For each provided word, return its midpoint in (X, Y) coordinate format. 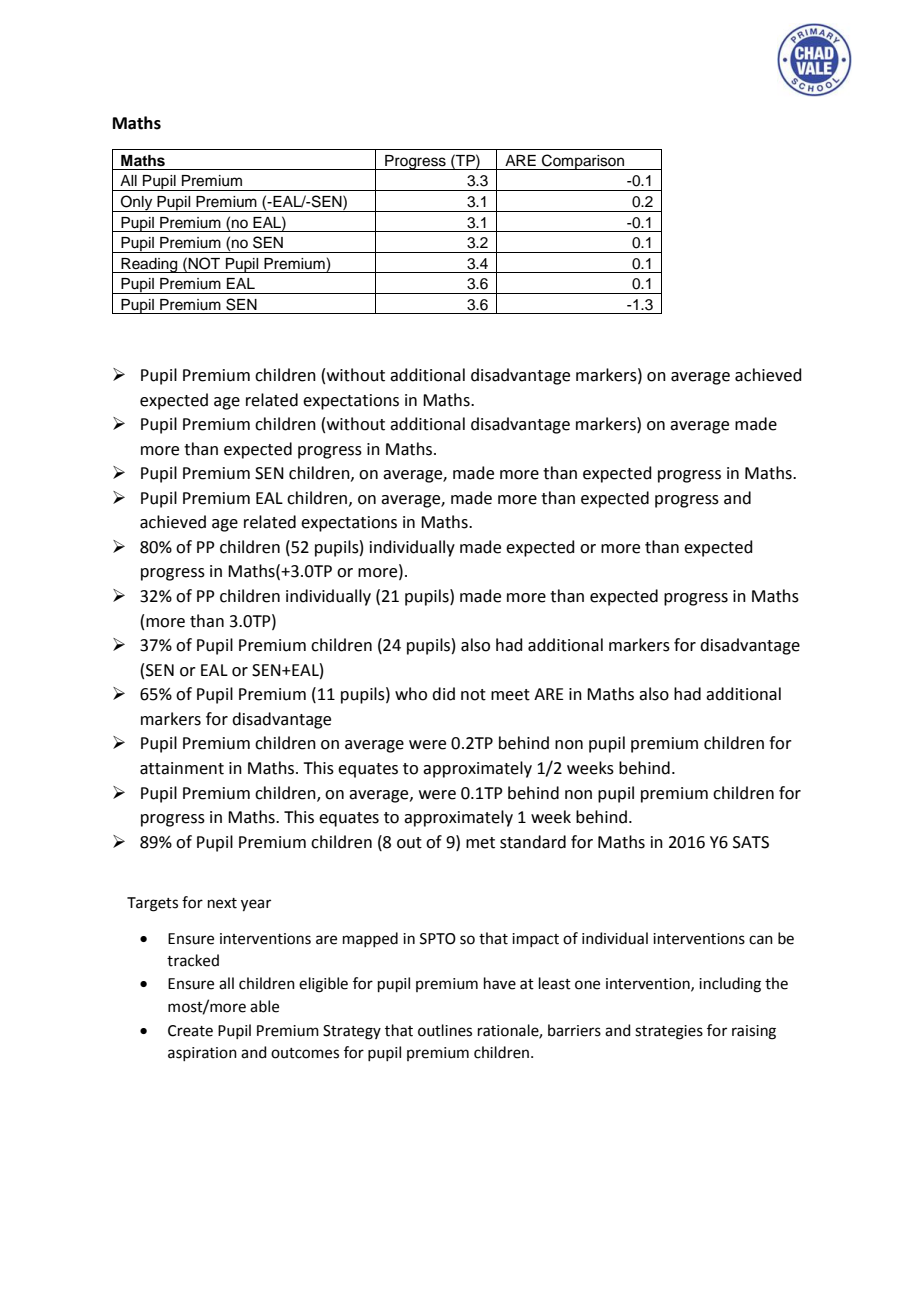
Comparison (583, 162)
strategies (669, 1032)
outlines (445, 1030)
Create (190, 1031)
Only (137, 203)
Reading (149, 265)
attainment (182, 768)
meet (510, 695)
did (443, 694)
